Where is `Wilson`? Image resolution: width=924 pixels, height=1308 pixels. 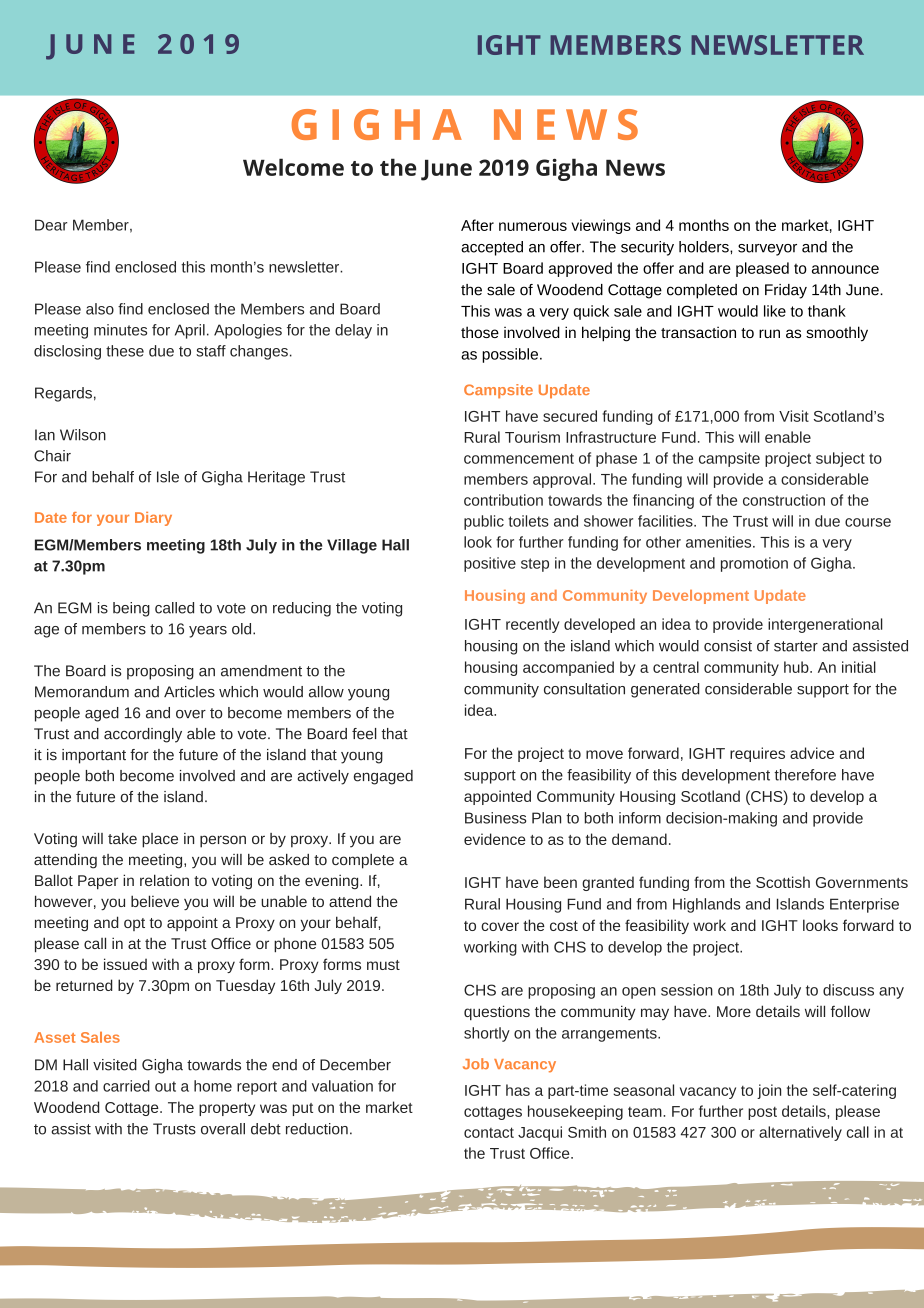
Wilson is located at coordinates (83, 435).
